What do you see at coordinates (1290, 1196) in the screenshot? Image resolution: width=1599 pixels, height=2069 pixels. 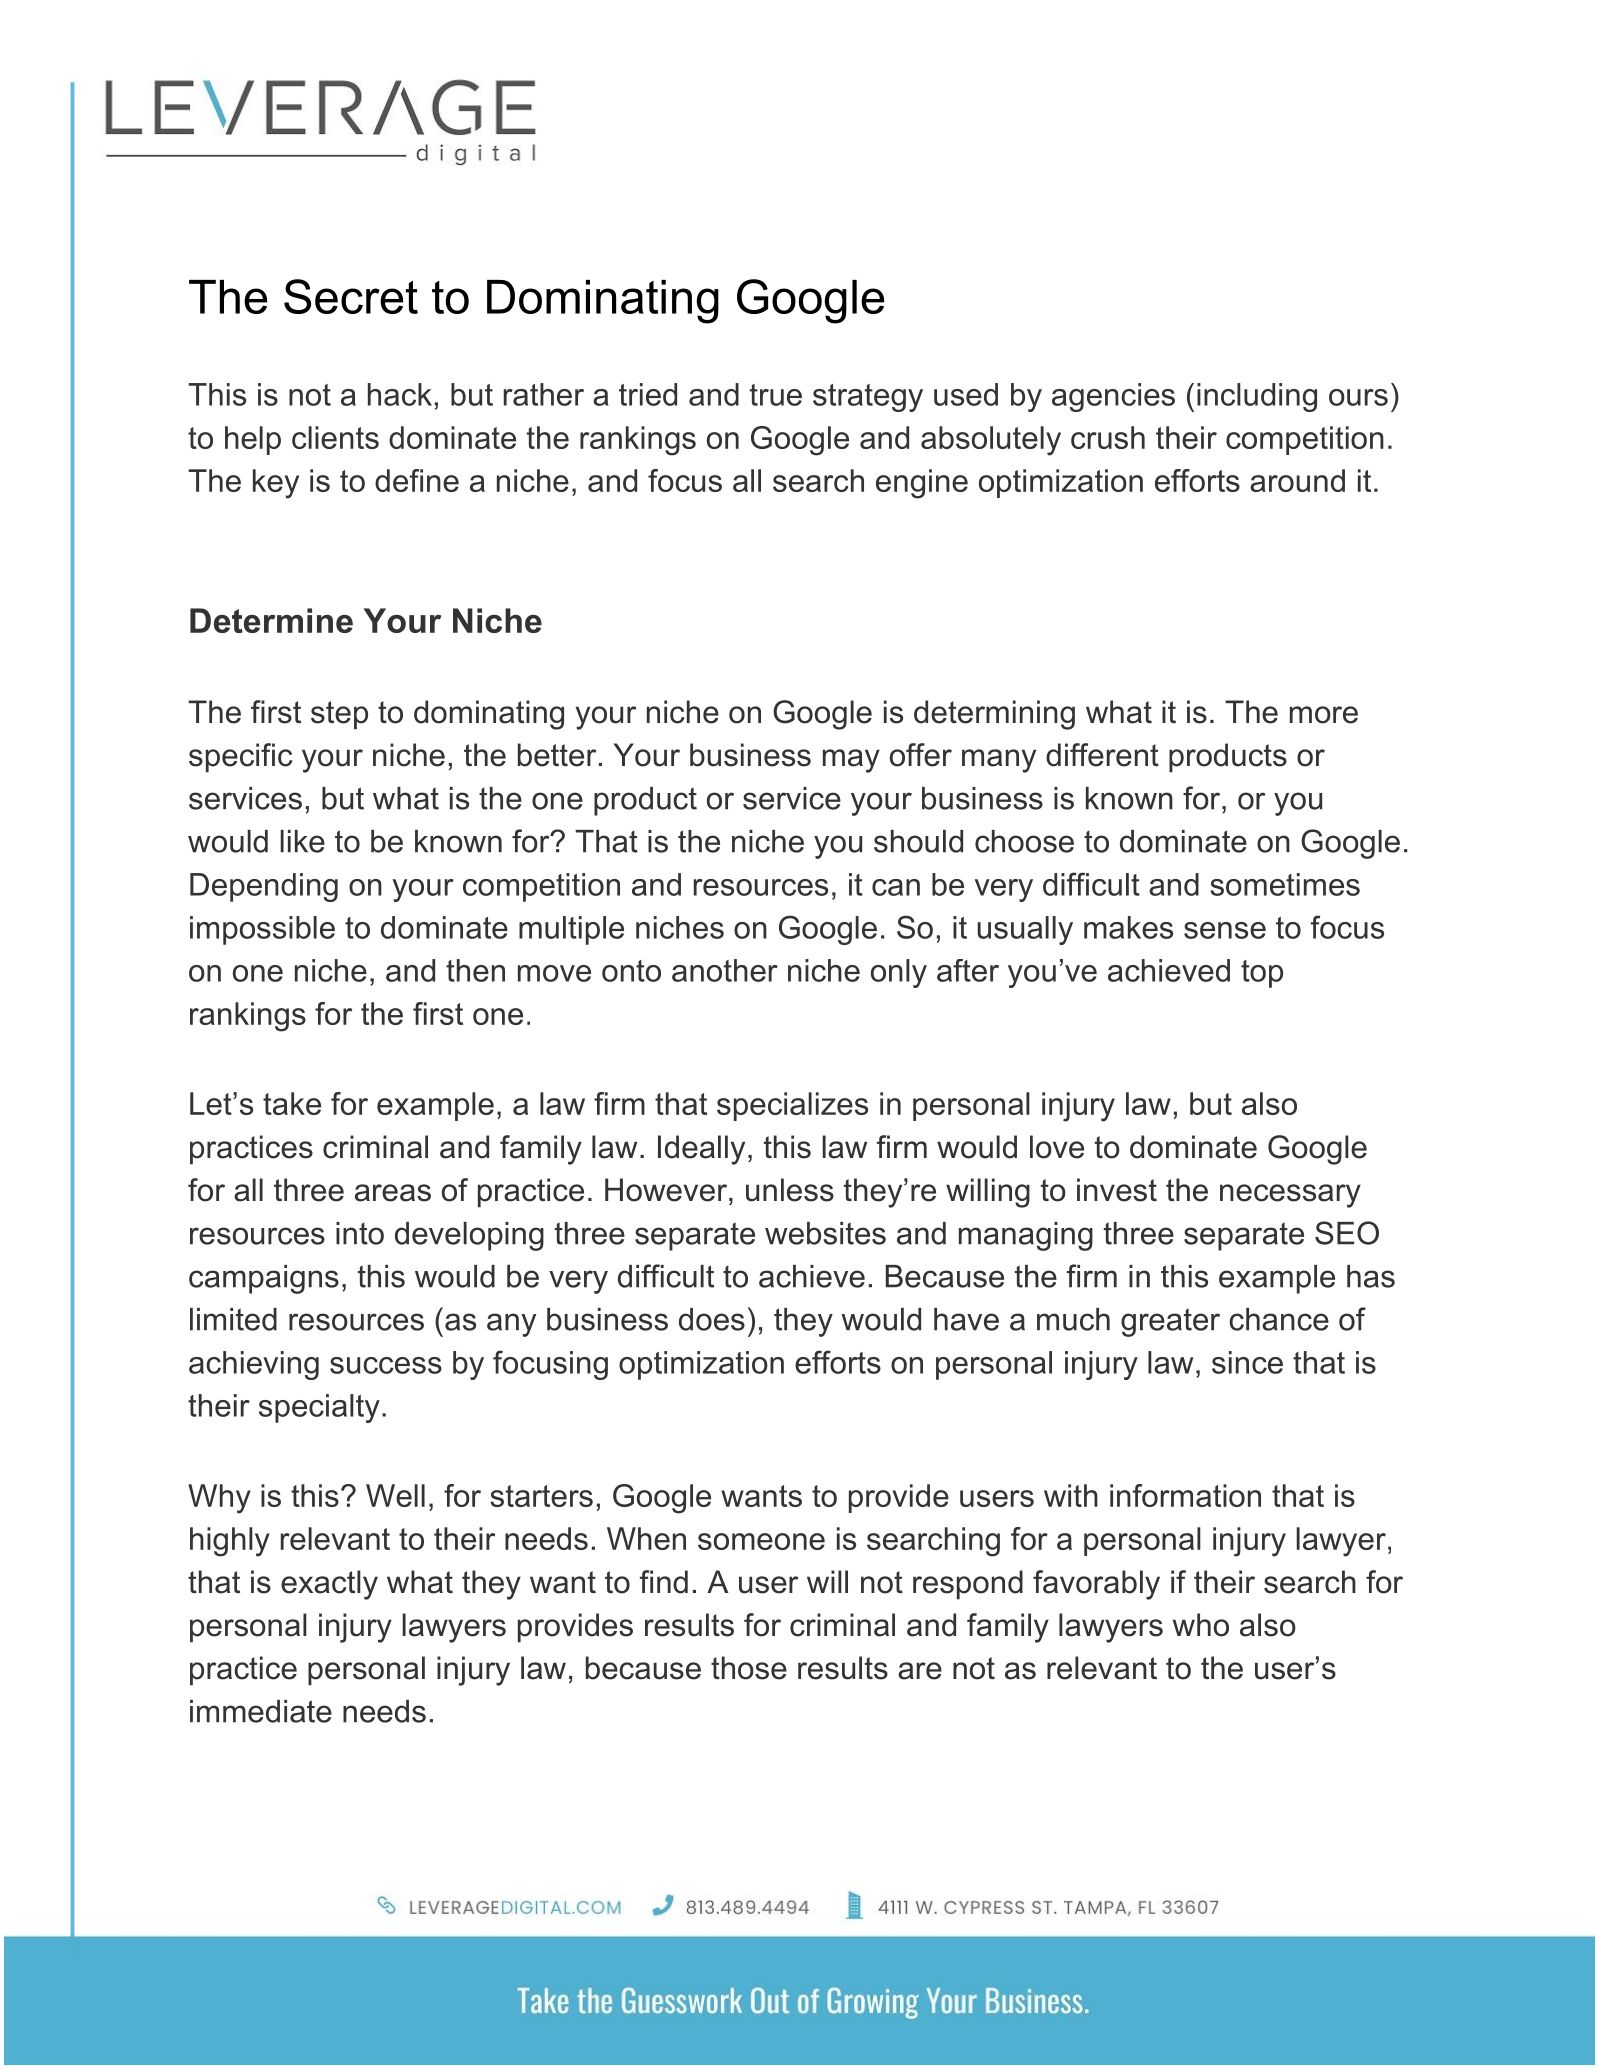 I see `necessary` at bounding box center [1290, 1196].
